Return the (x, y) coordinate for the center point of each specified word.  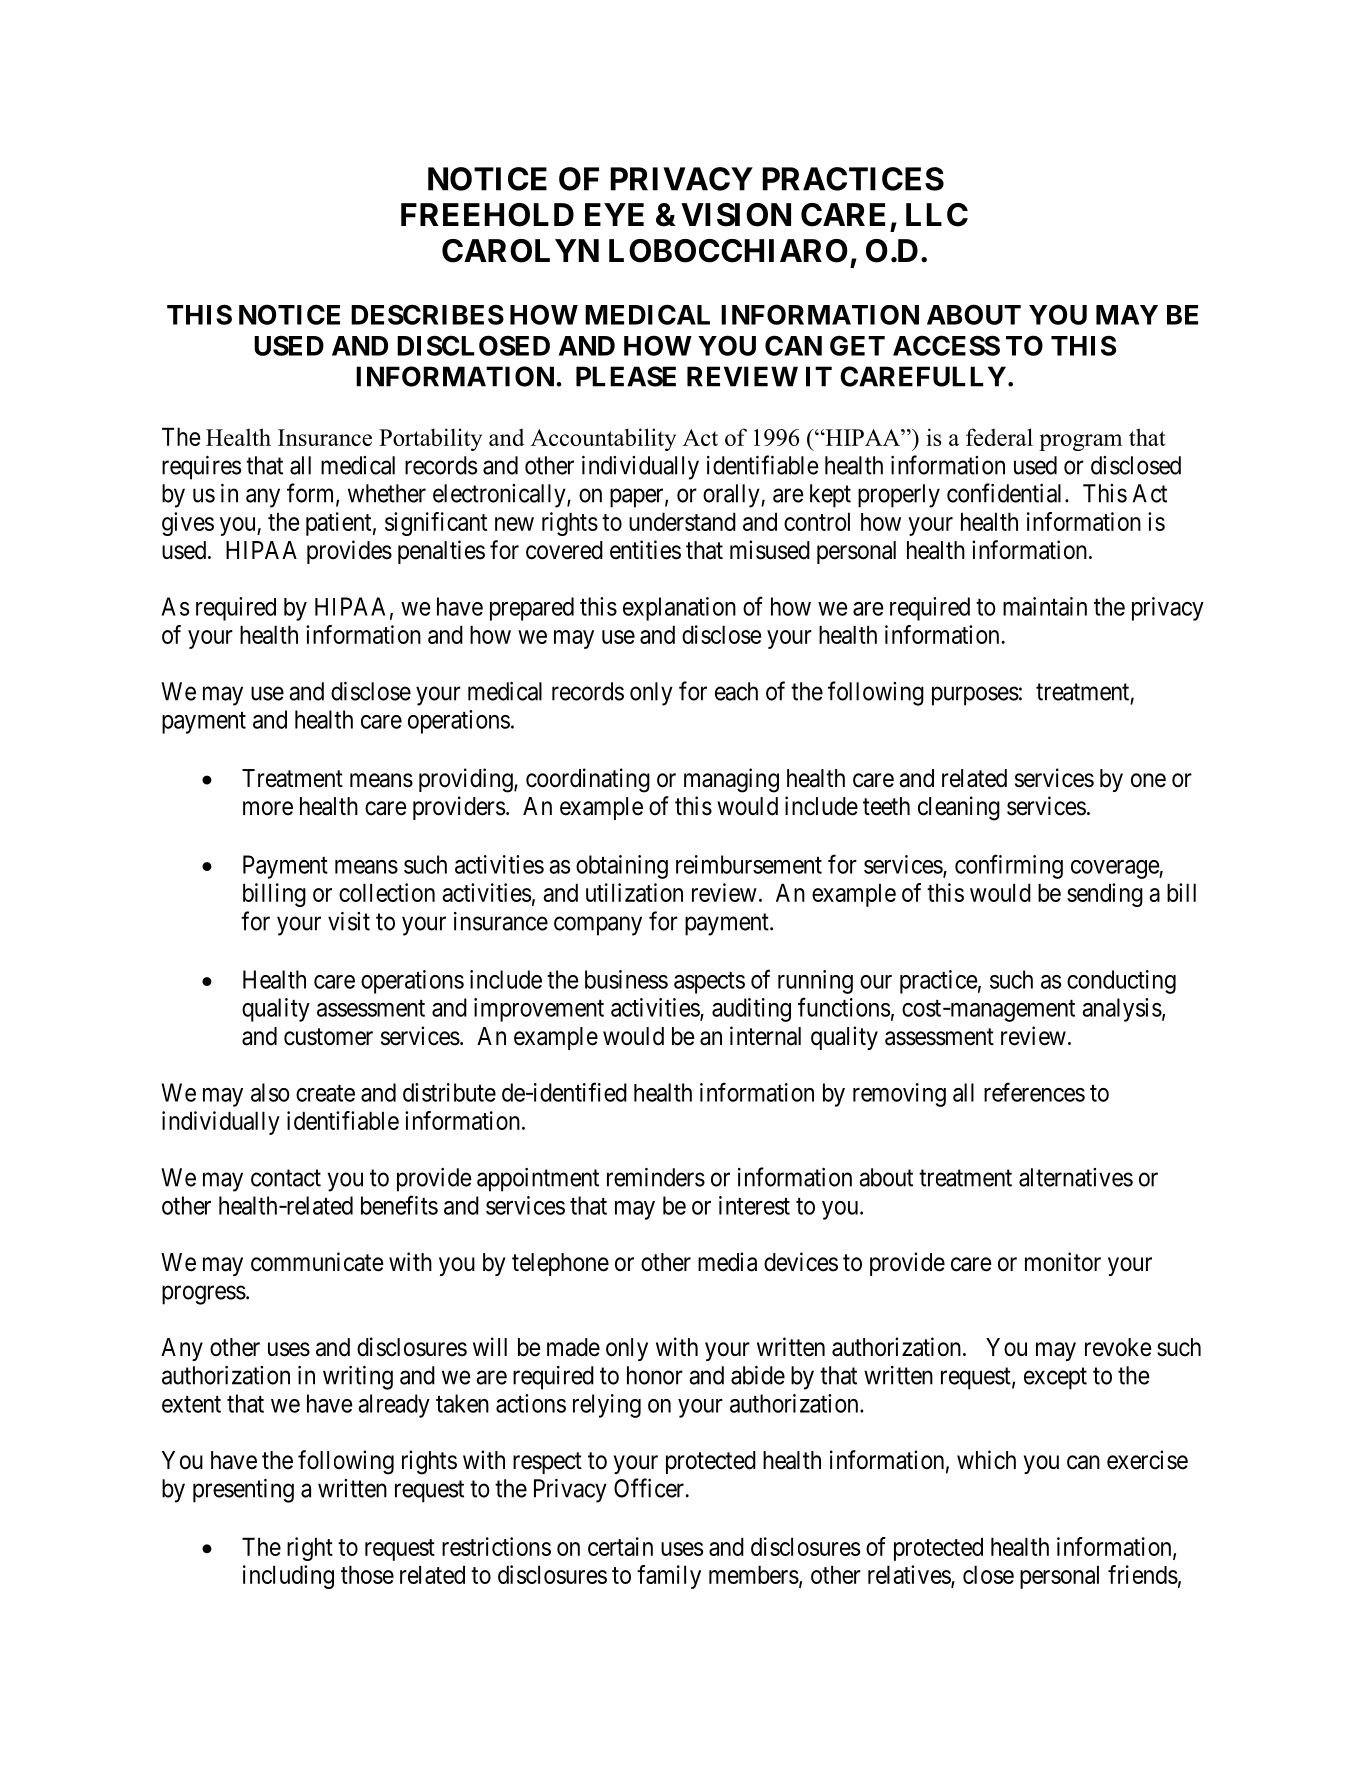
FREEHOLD (487, 215)
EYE (614, 214)
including (288, 1577)
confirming (1009, 866)
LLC (937, 215)
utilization (634, 892)
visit (349, 921)
